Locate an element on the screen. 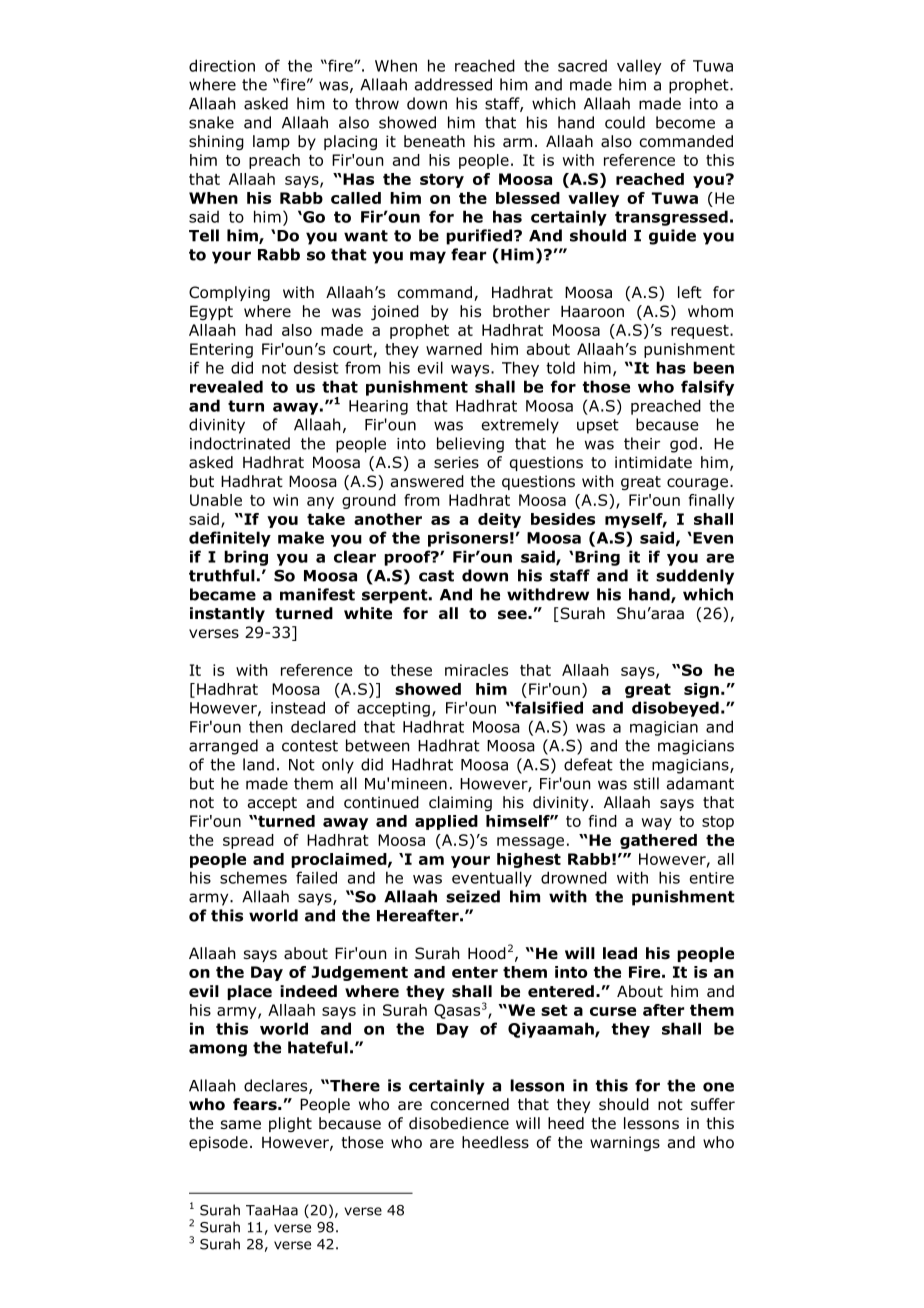  suddenly is located at coordinates (695, 577).
